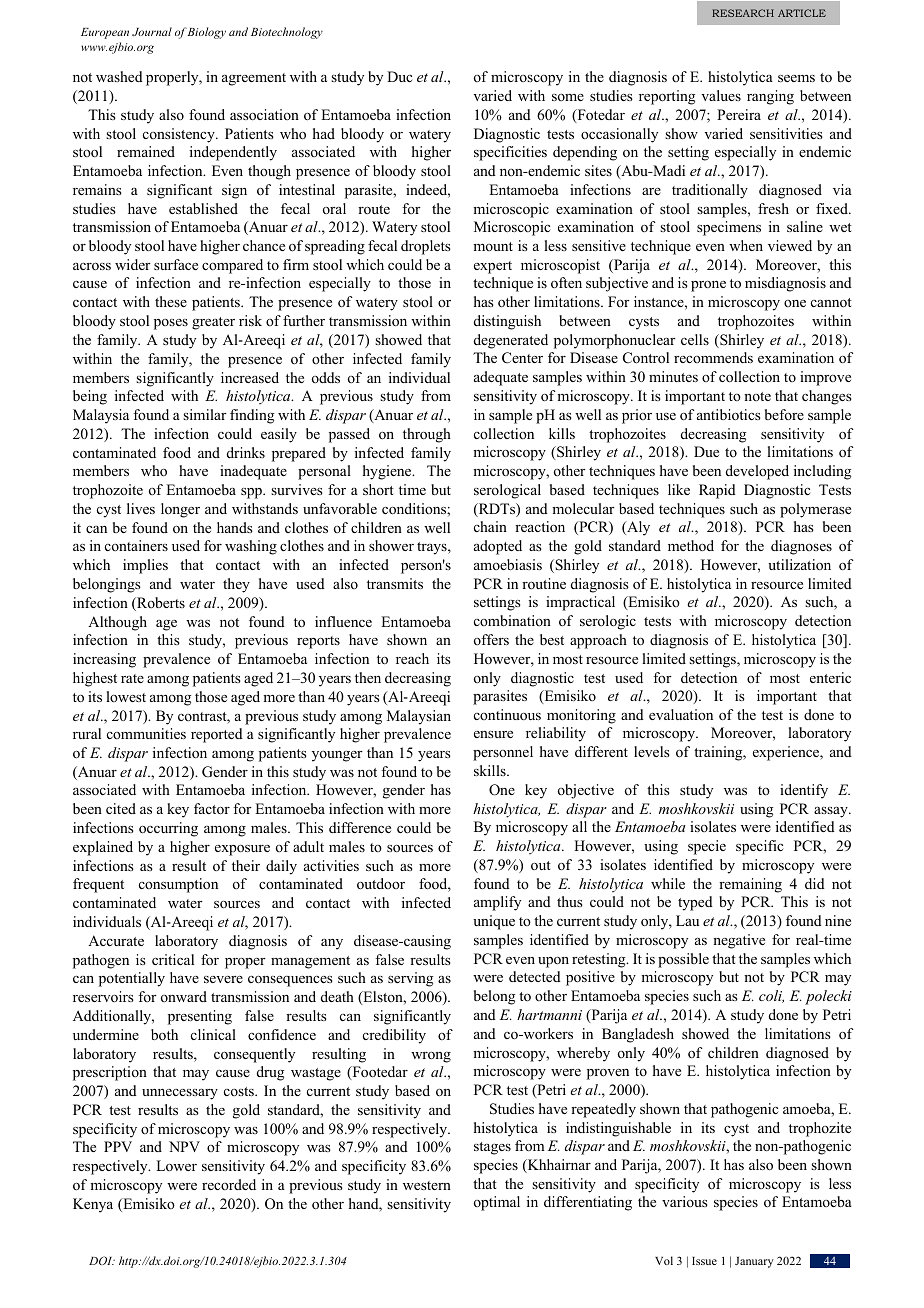 The width and height of the page is (924, 1308). I want to click on ensure, so click(493, 734).
